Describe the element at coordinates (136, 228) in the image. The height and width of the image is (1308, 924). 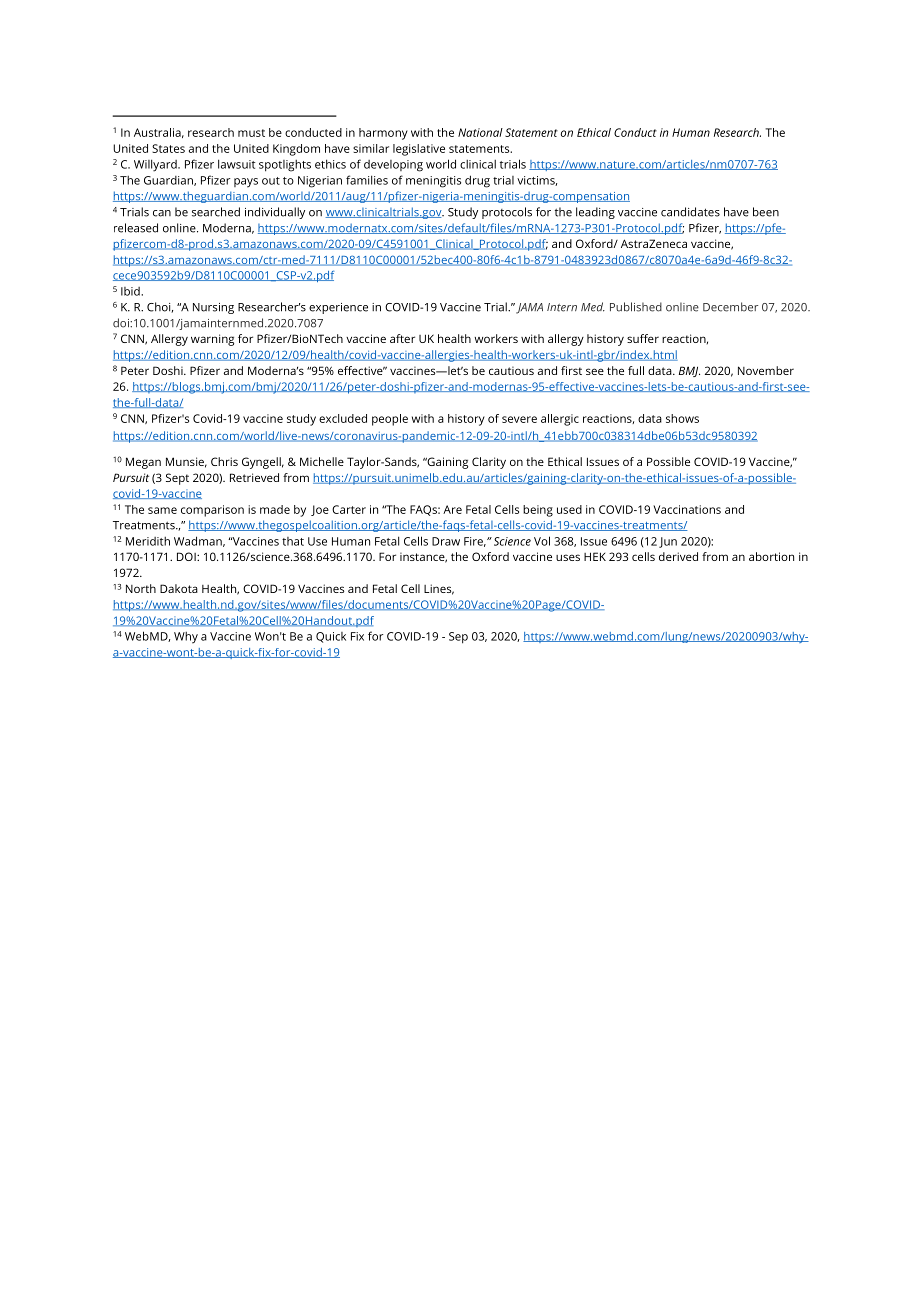
I see `released` at that location.
